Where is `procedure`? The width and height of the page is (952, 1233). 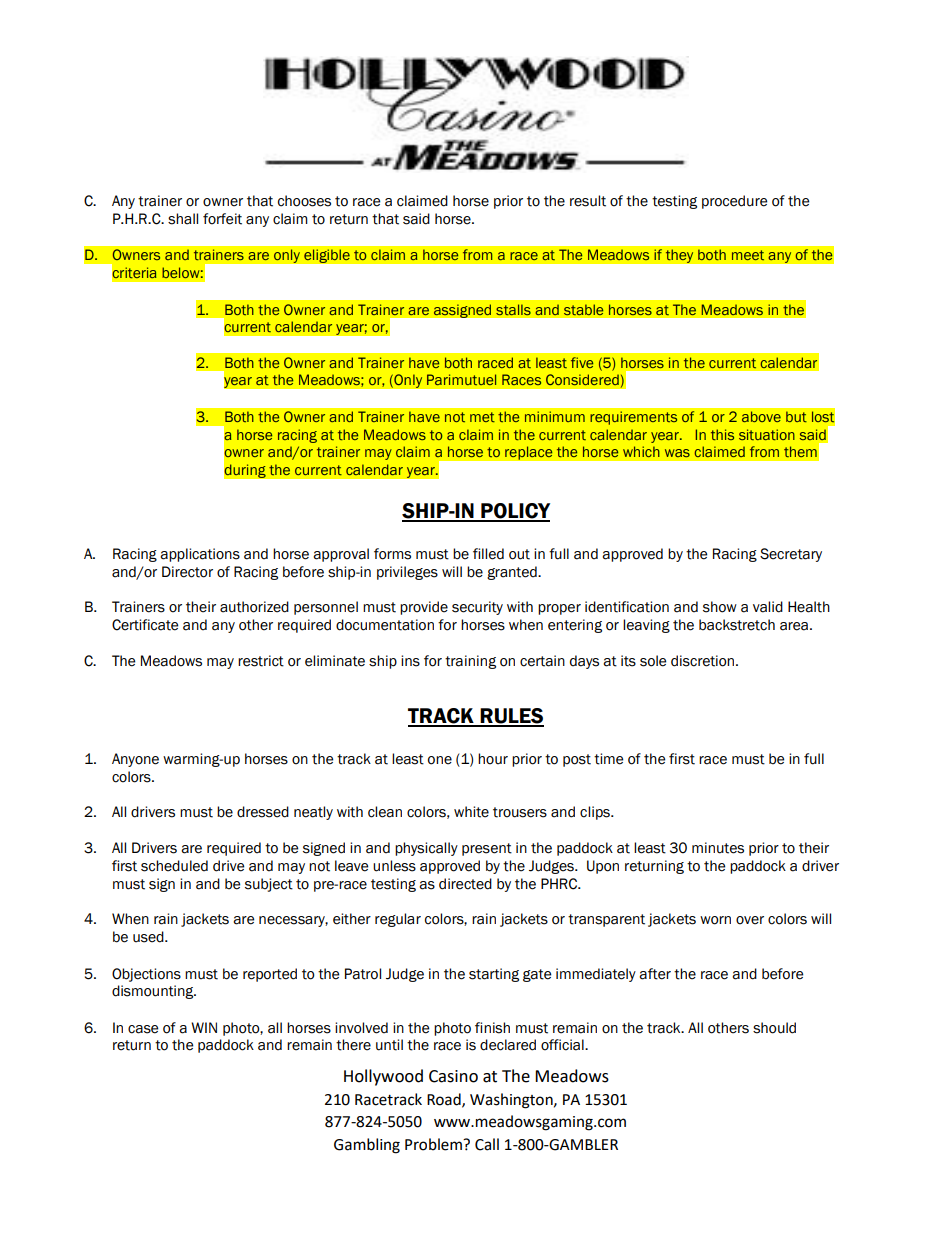
procedure is located at coordinates (734, 202).
